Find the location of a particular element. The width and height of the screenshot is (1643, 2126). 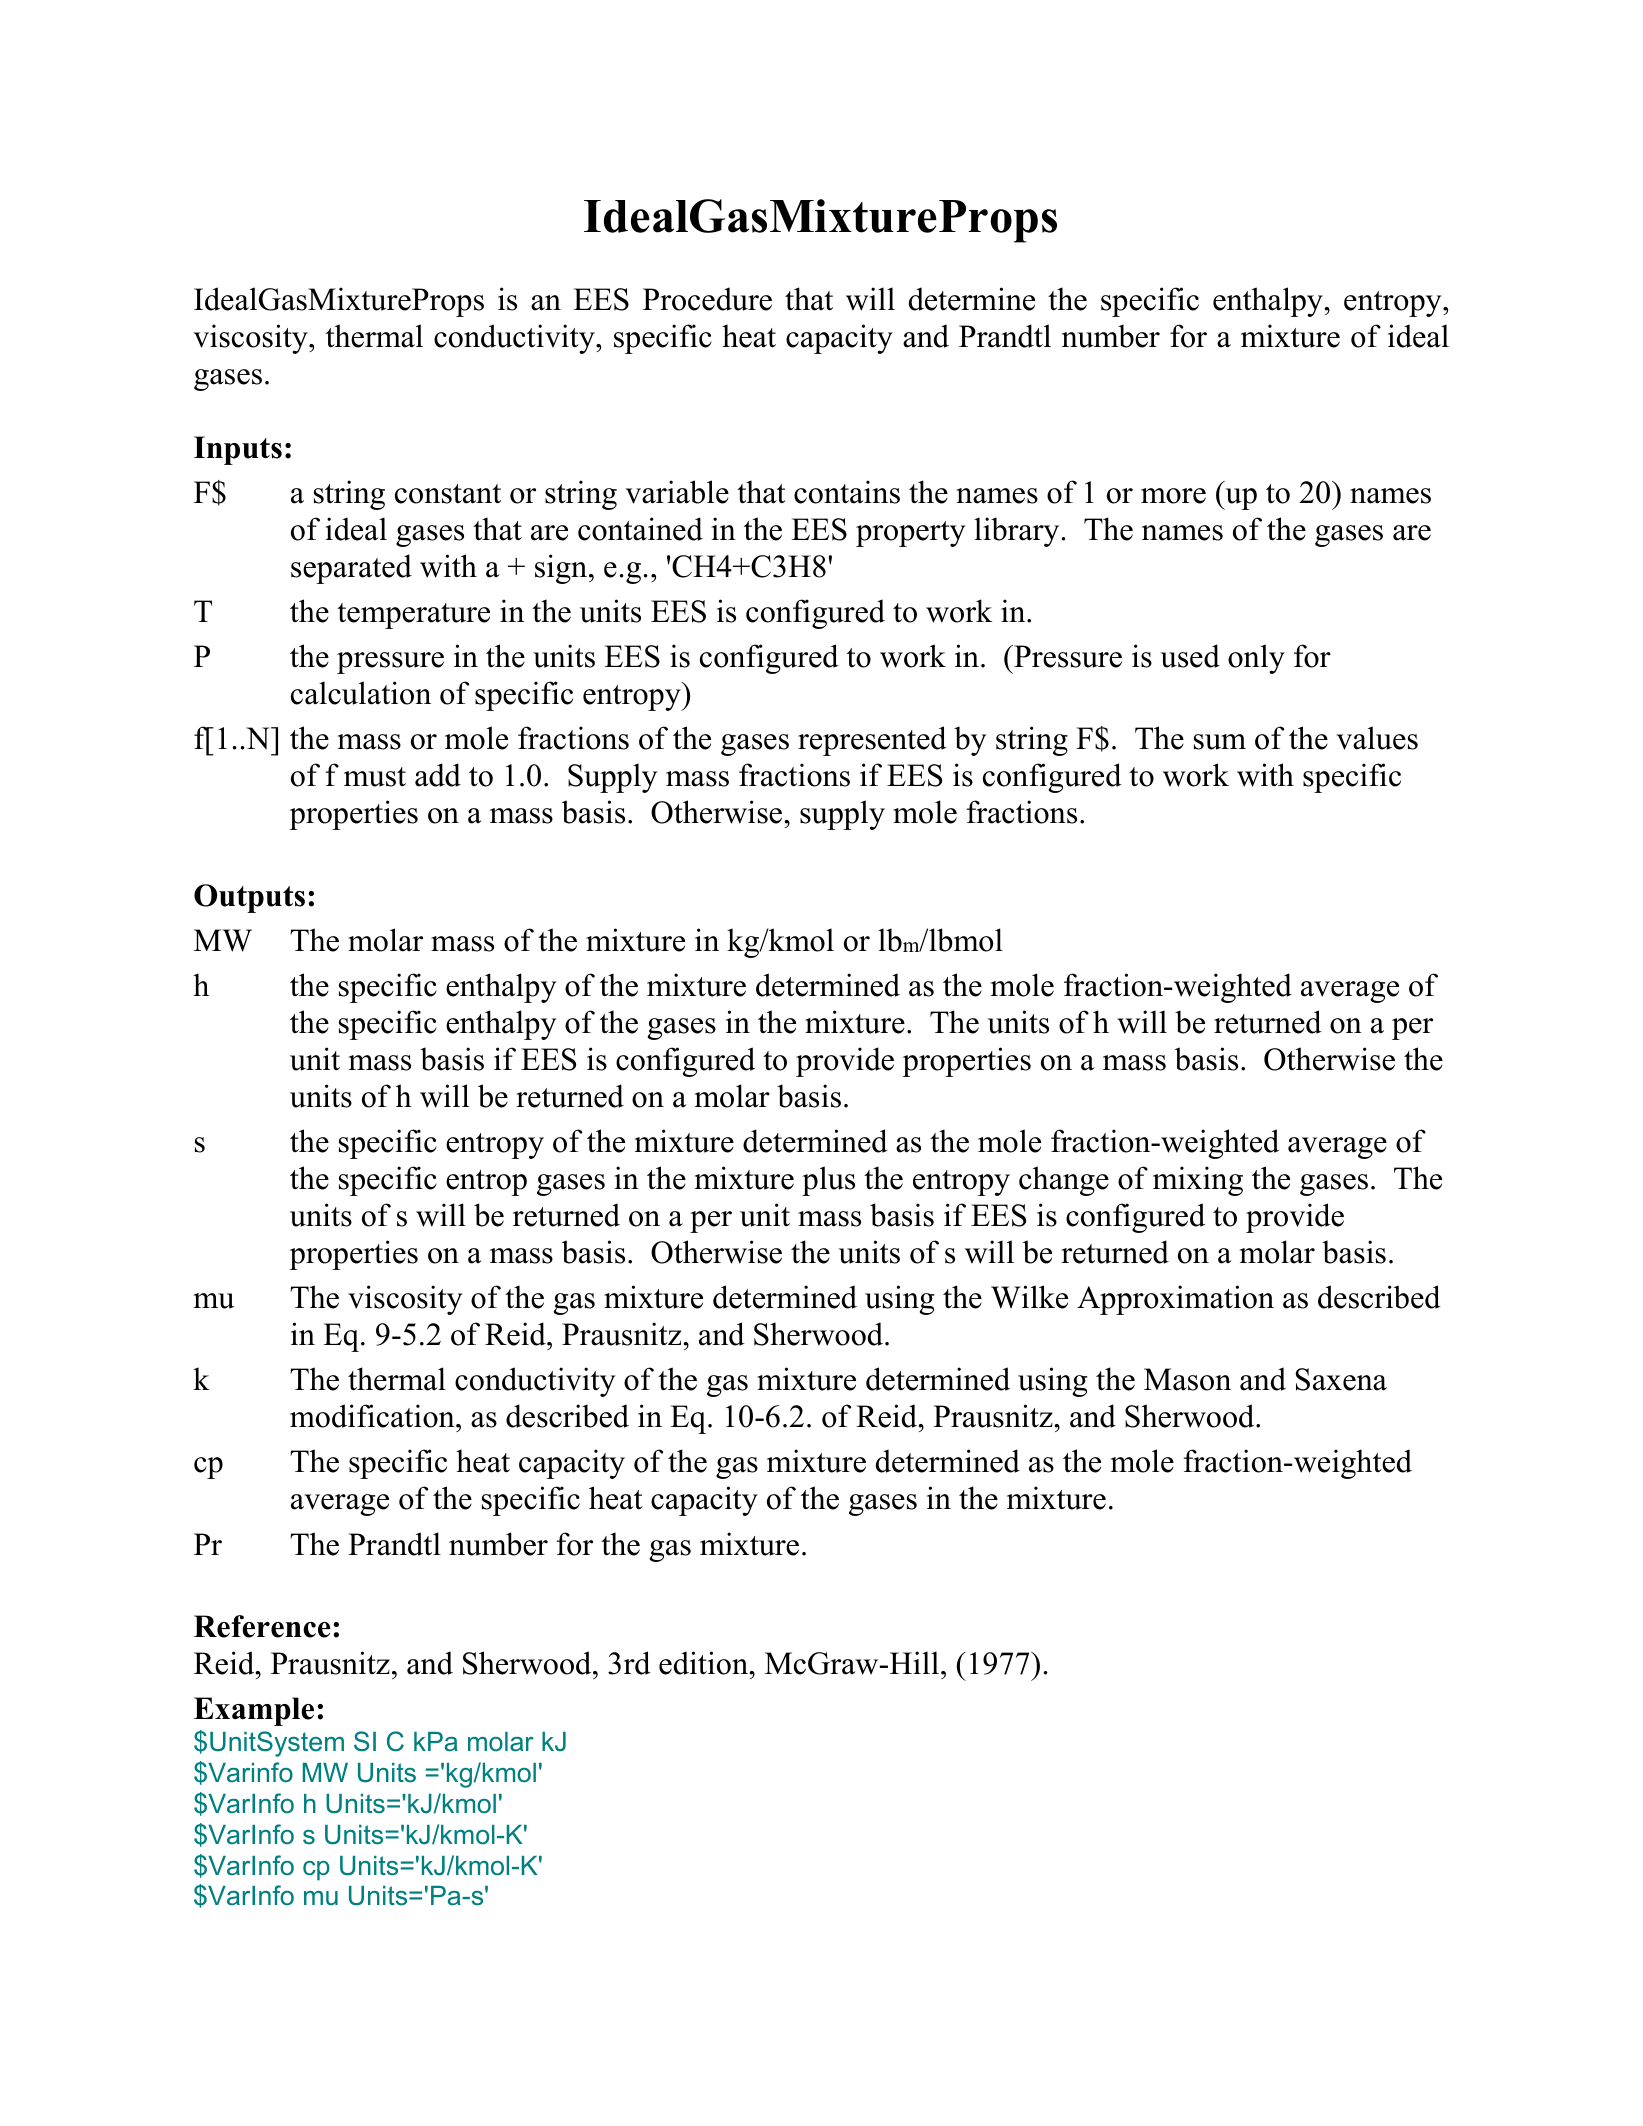

sum is located at coordinates (1220, 742).
